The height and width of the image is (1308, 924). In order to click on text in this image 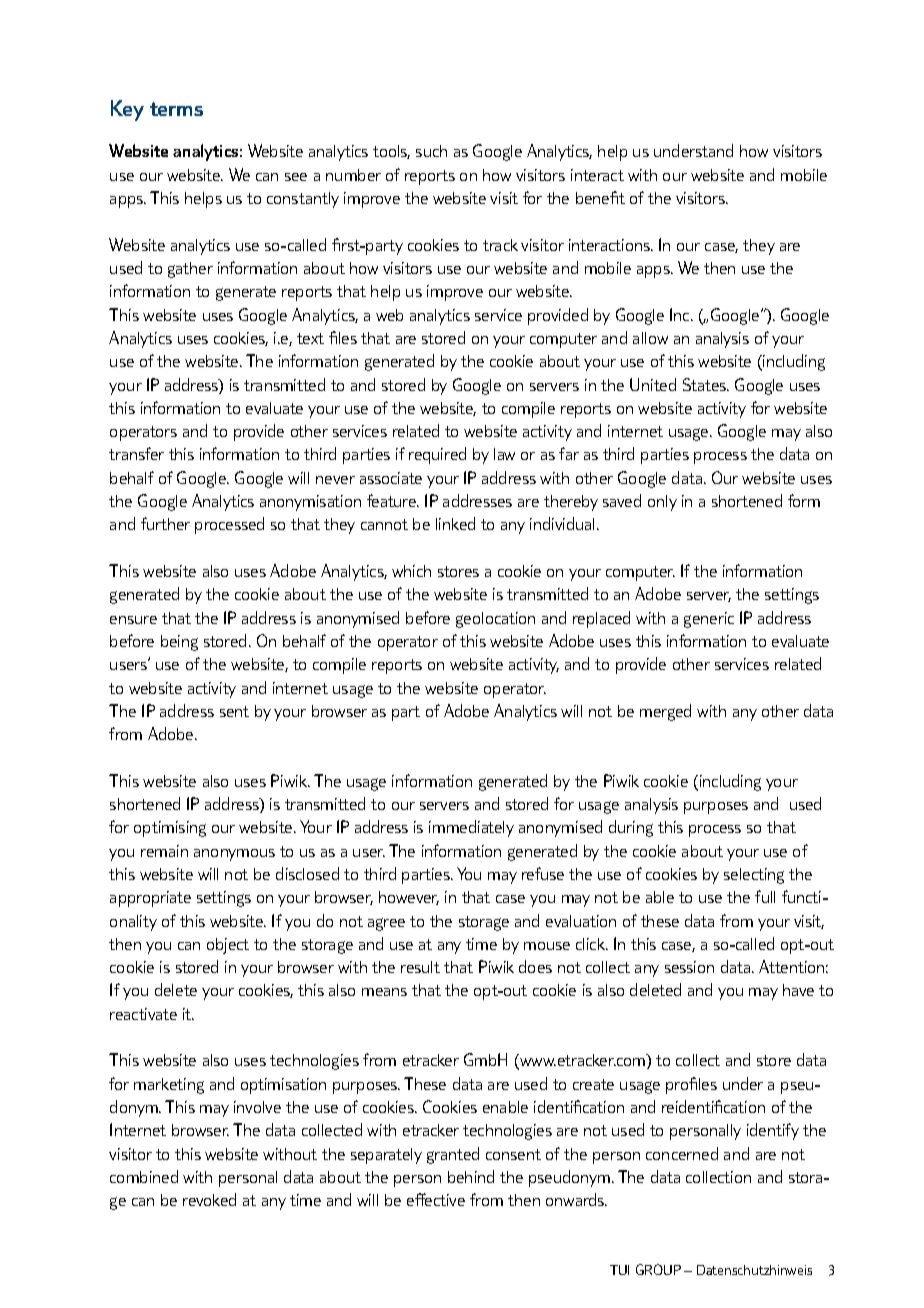, I will do `click(310, 338)`.
